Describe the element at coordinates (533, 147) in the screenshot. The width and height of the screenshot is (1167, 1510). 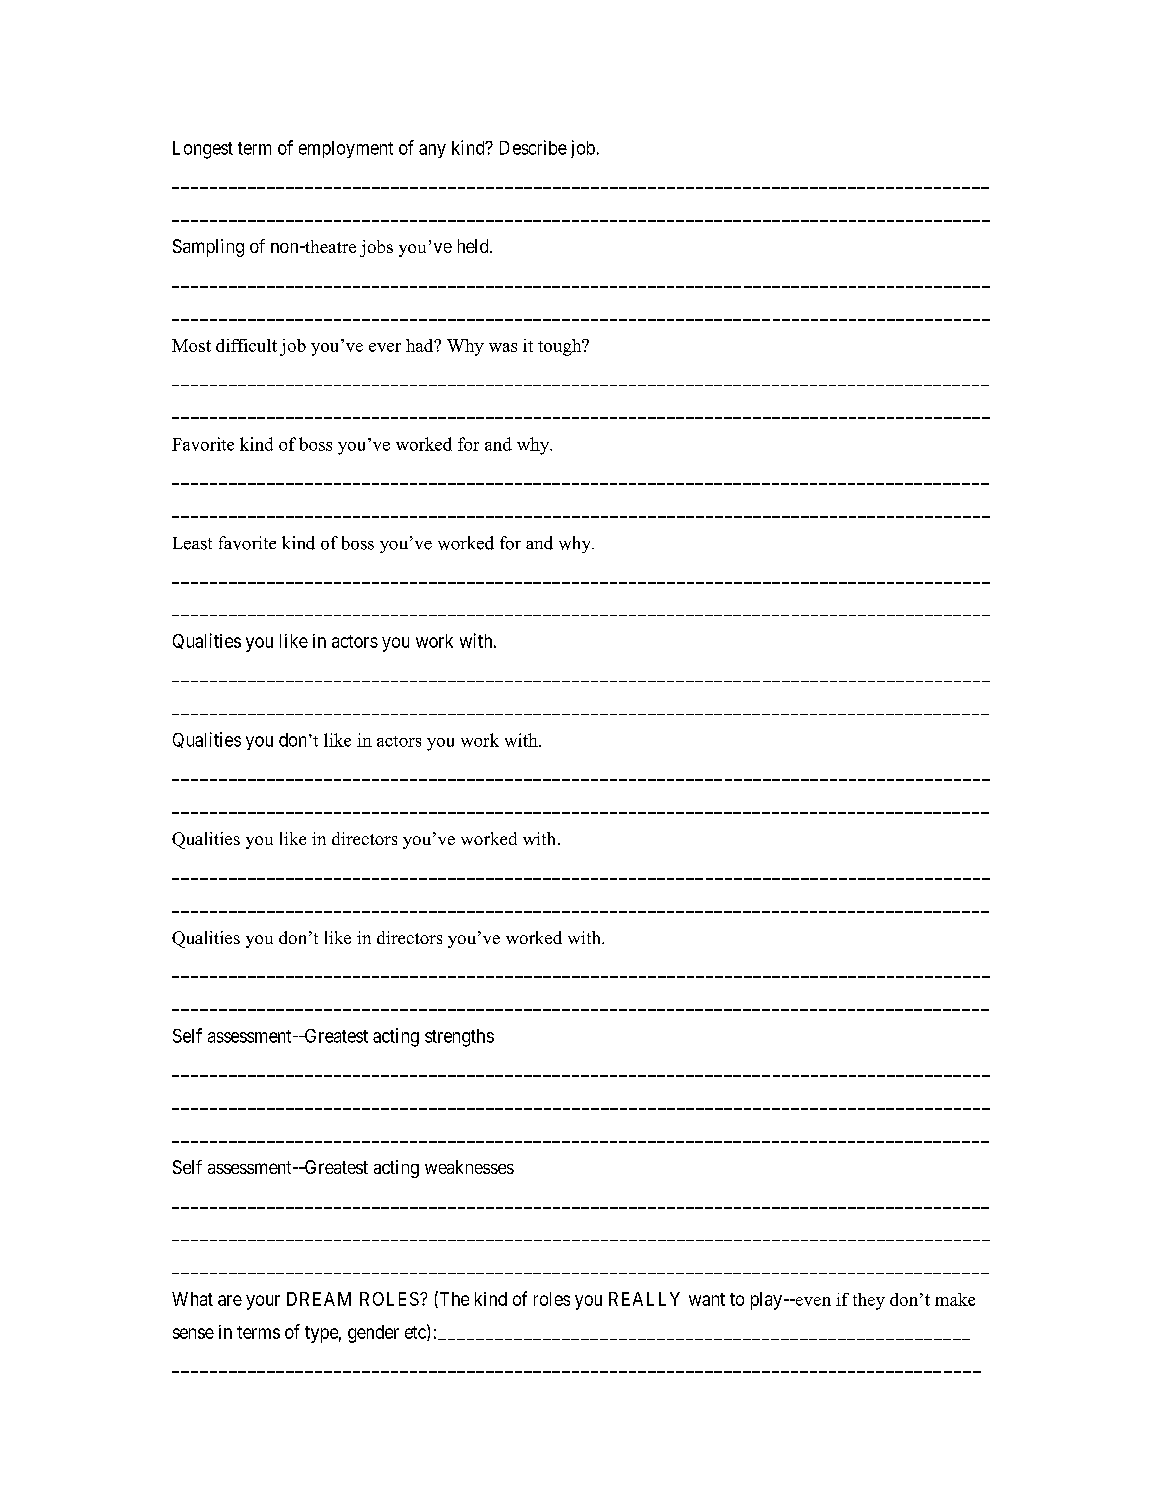
I see `Describe` at that location.
